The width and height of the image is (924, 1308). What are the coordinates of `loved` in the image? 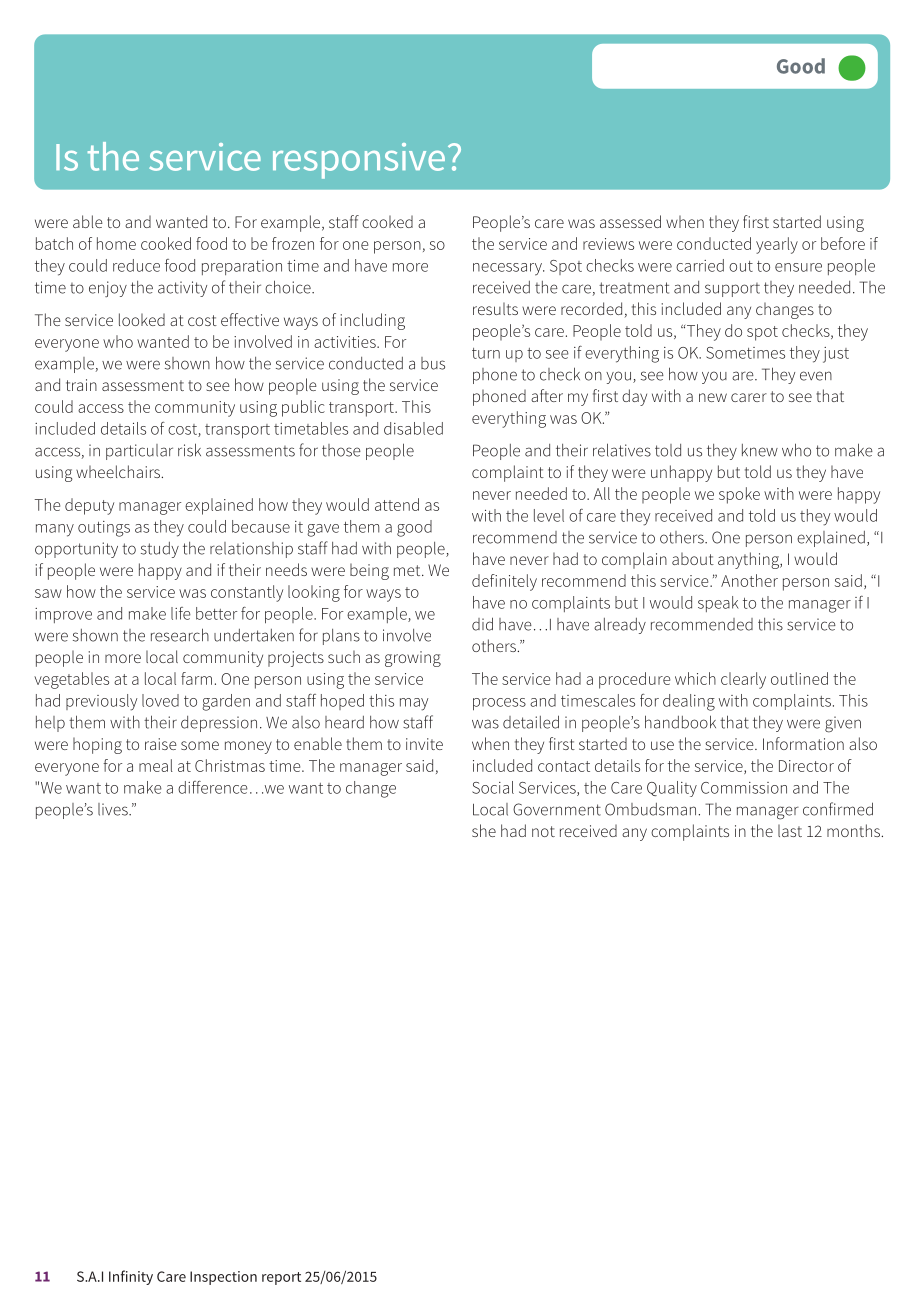 It's located at (160, 700).
